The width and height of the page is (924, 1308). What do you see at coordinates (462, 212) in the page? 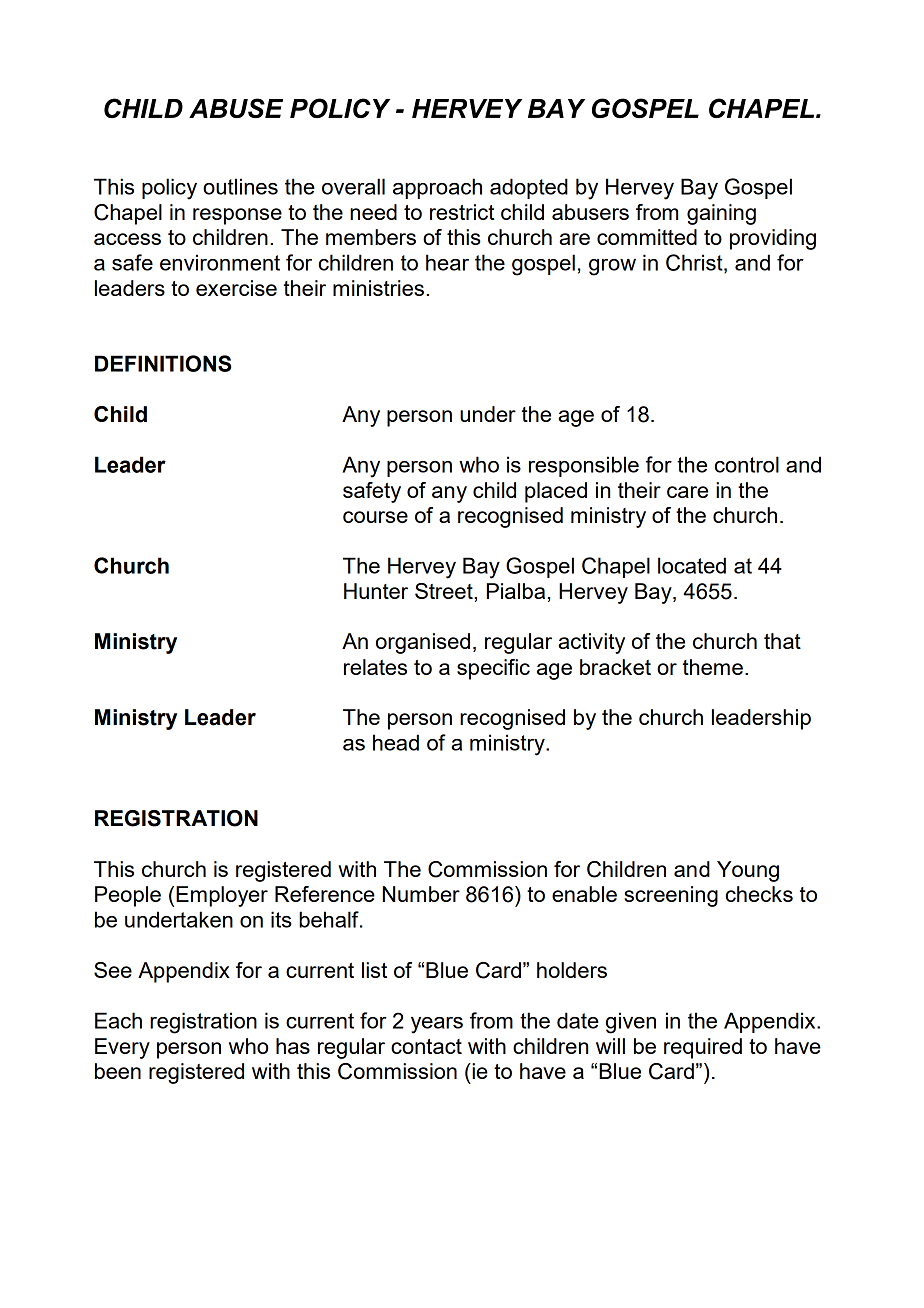
I see `restrict` at bounding box center [462, 212].
